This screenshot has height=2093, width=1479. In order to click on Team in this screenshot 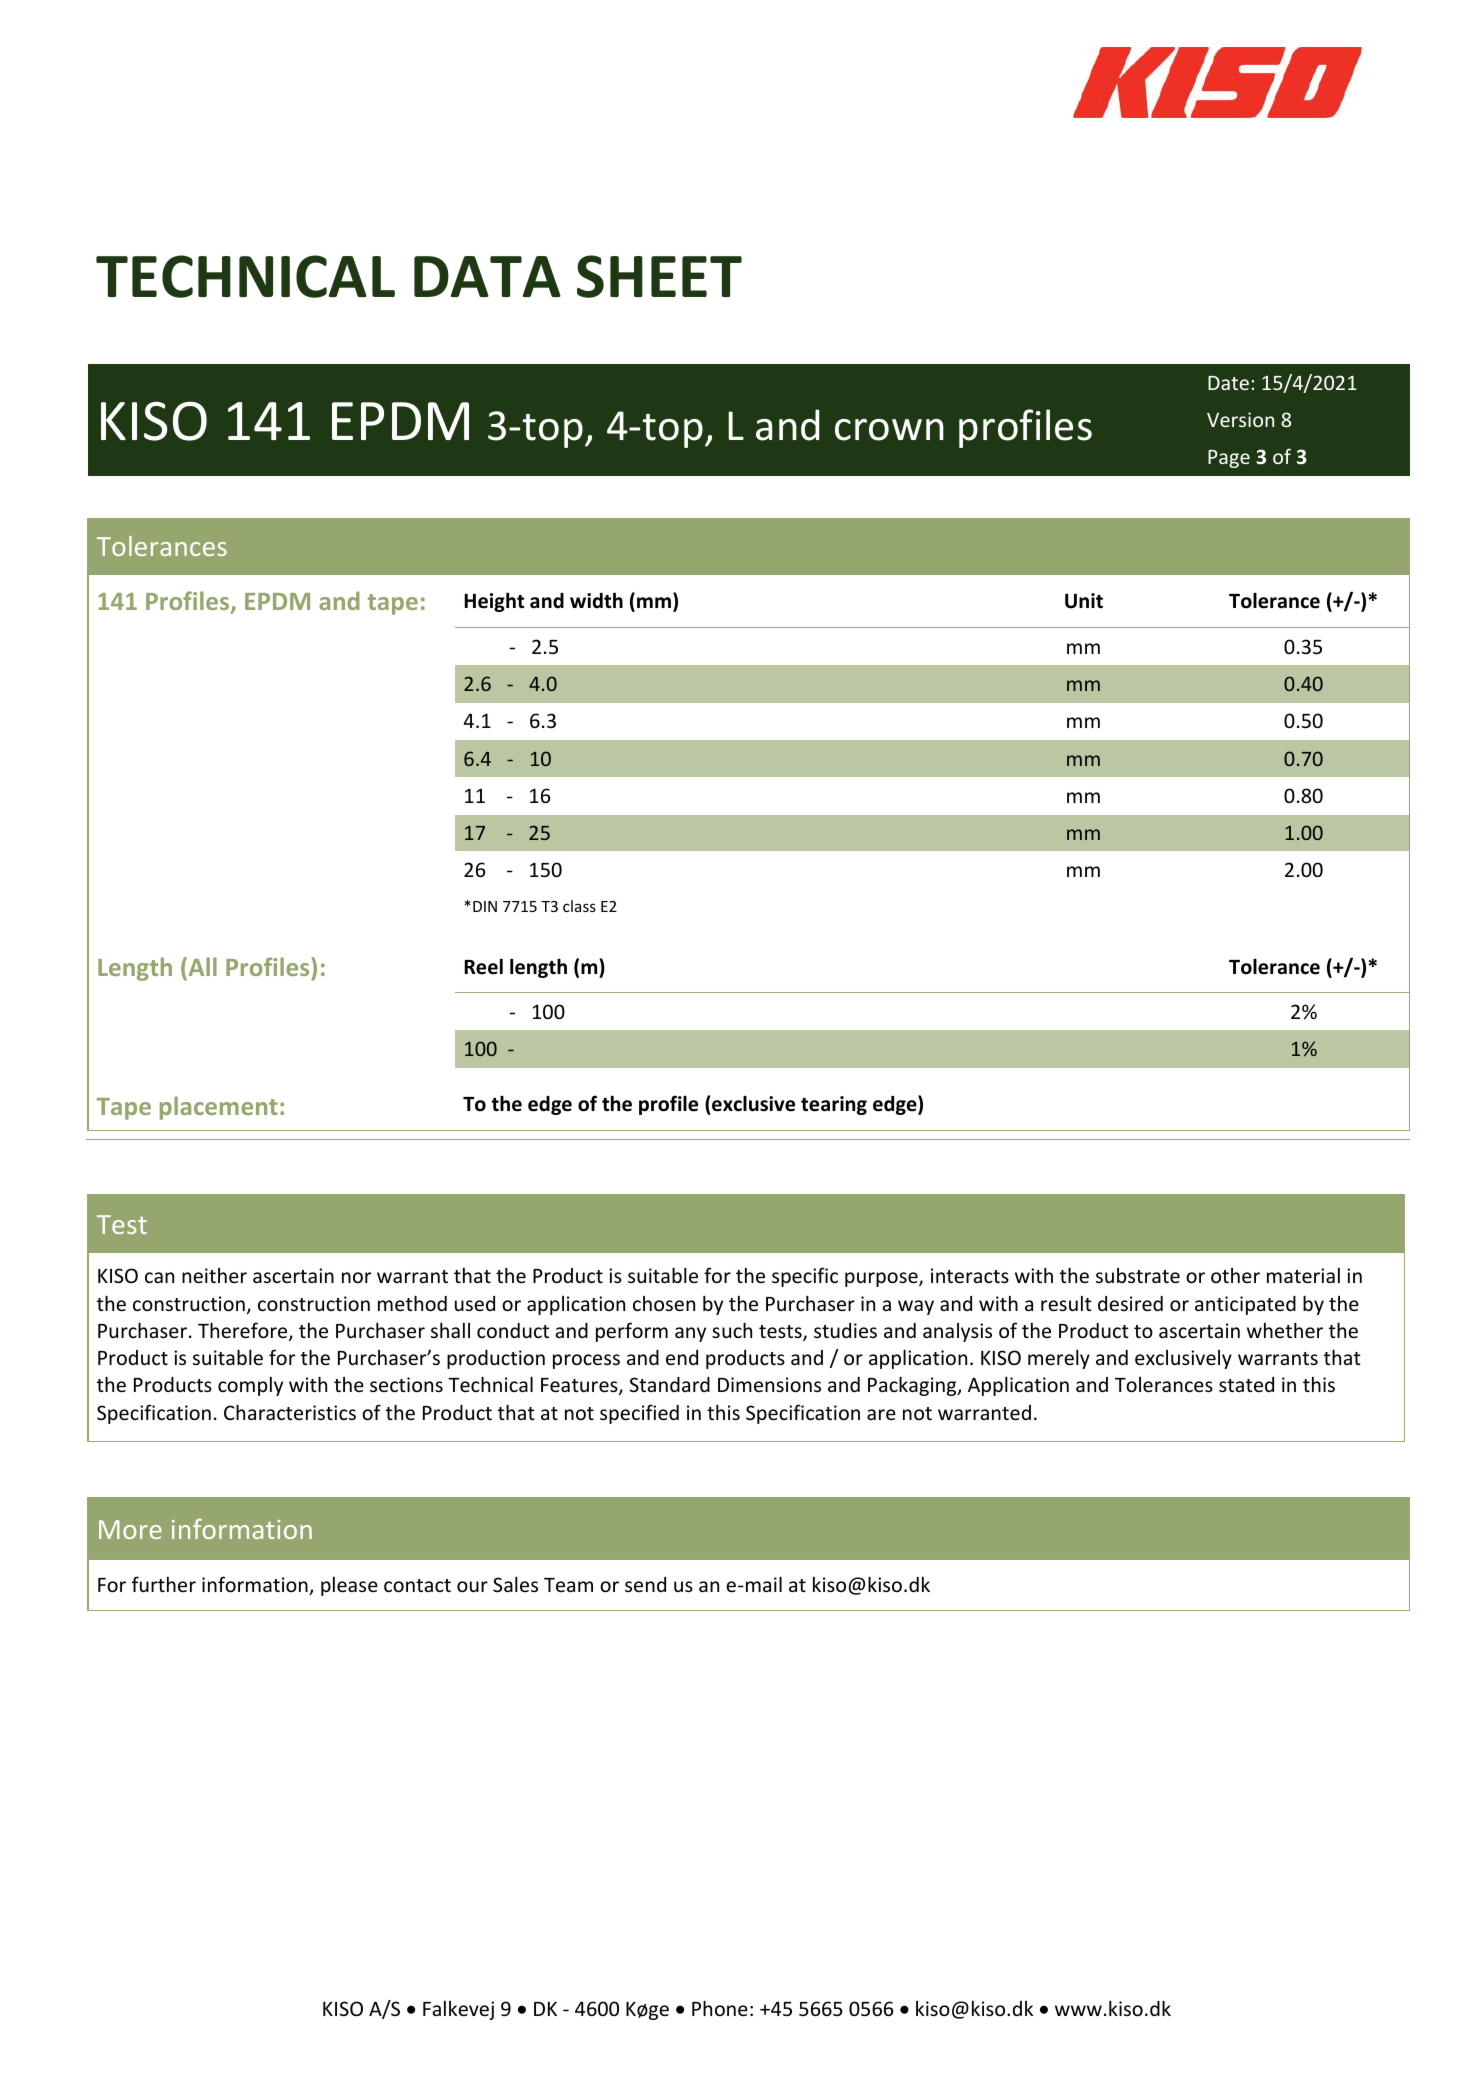, I will do `click(568, 1585)`.
